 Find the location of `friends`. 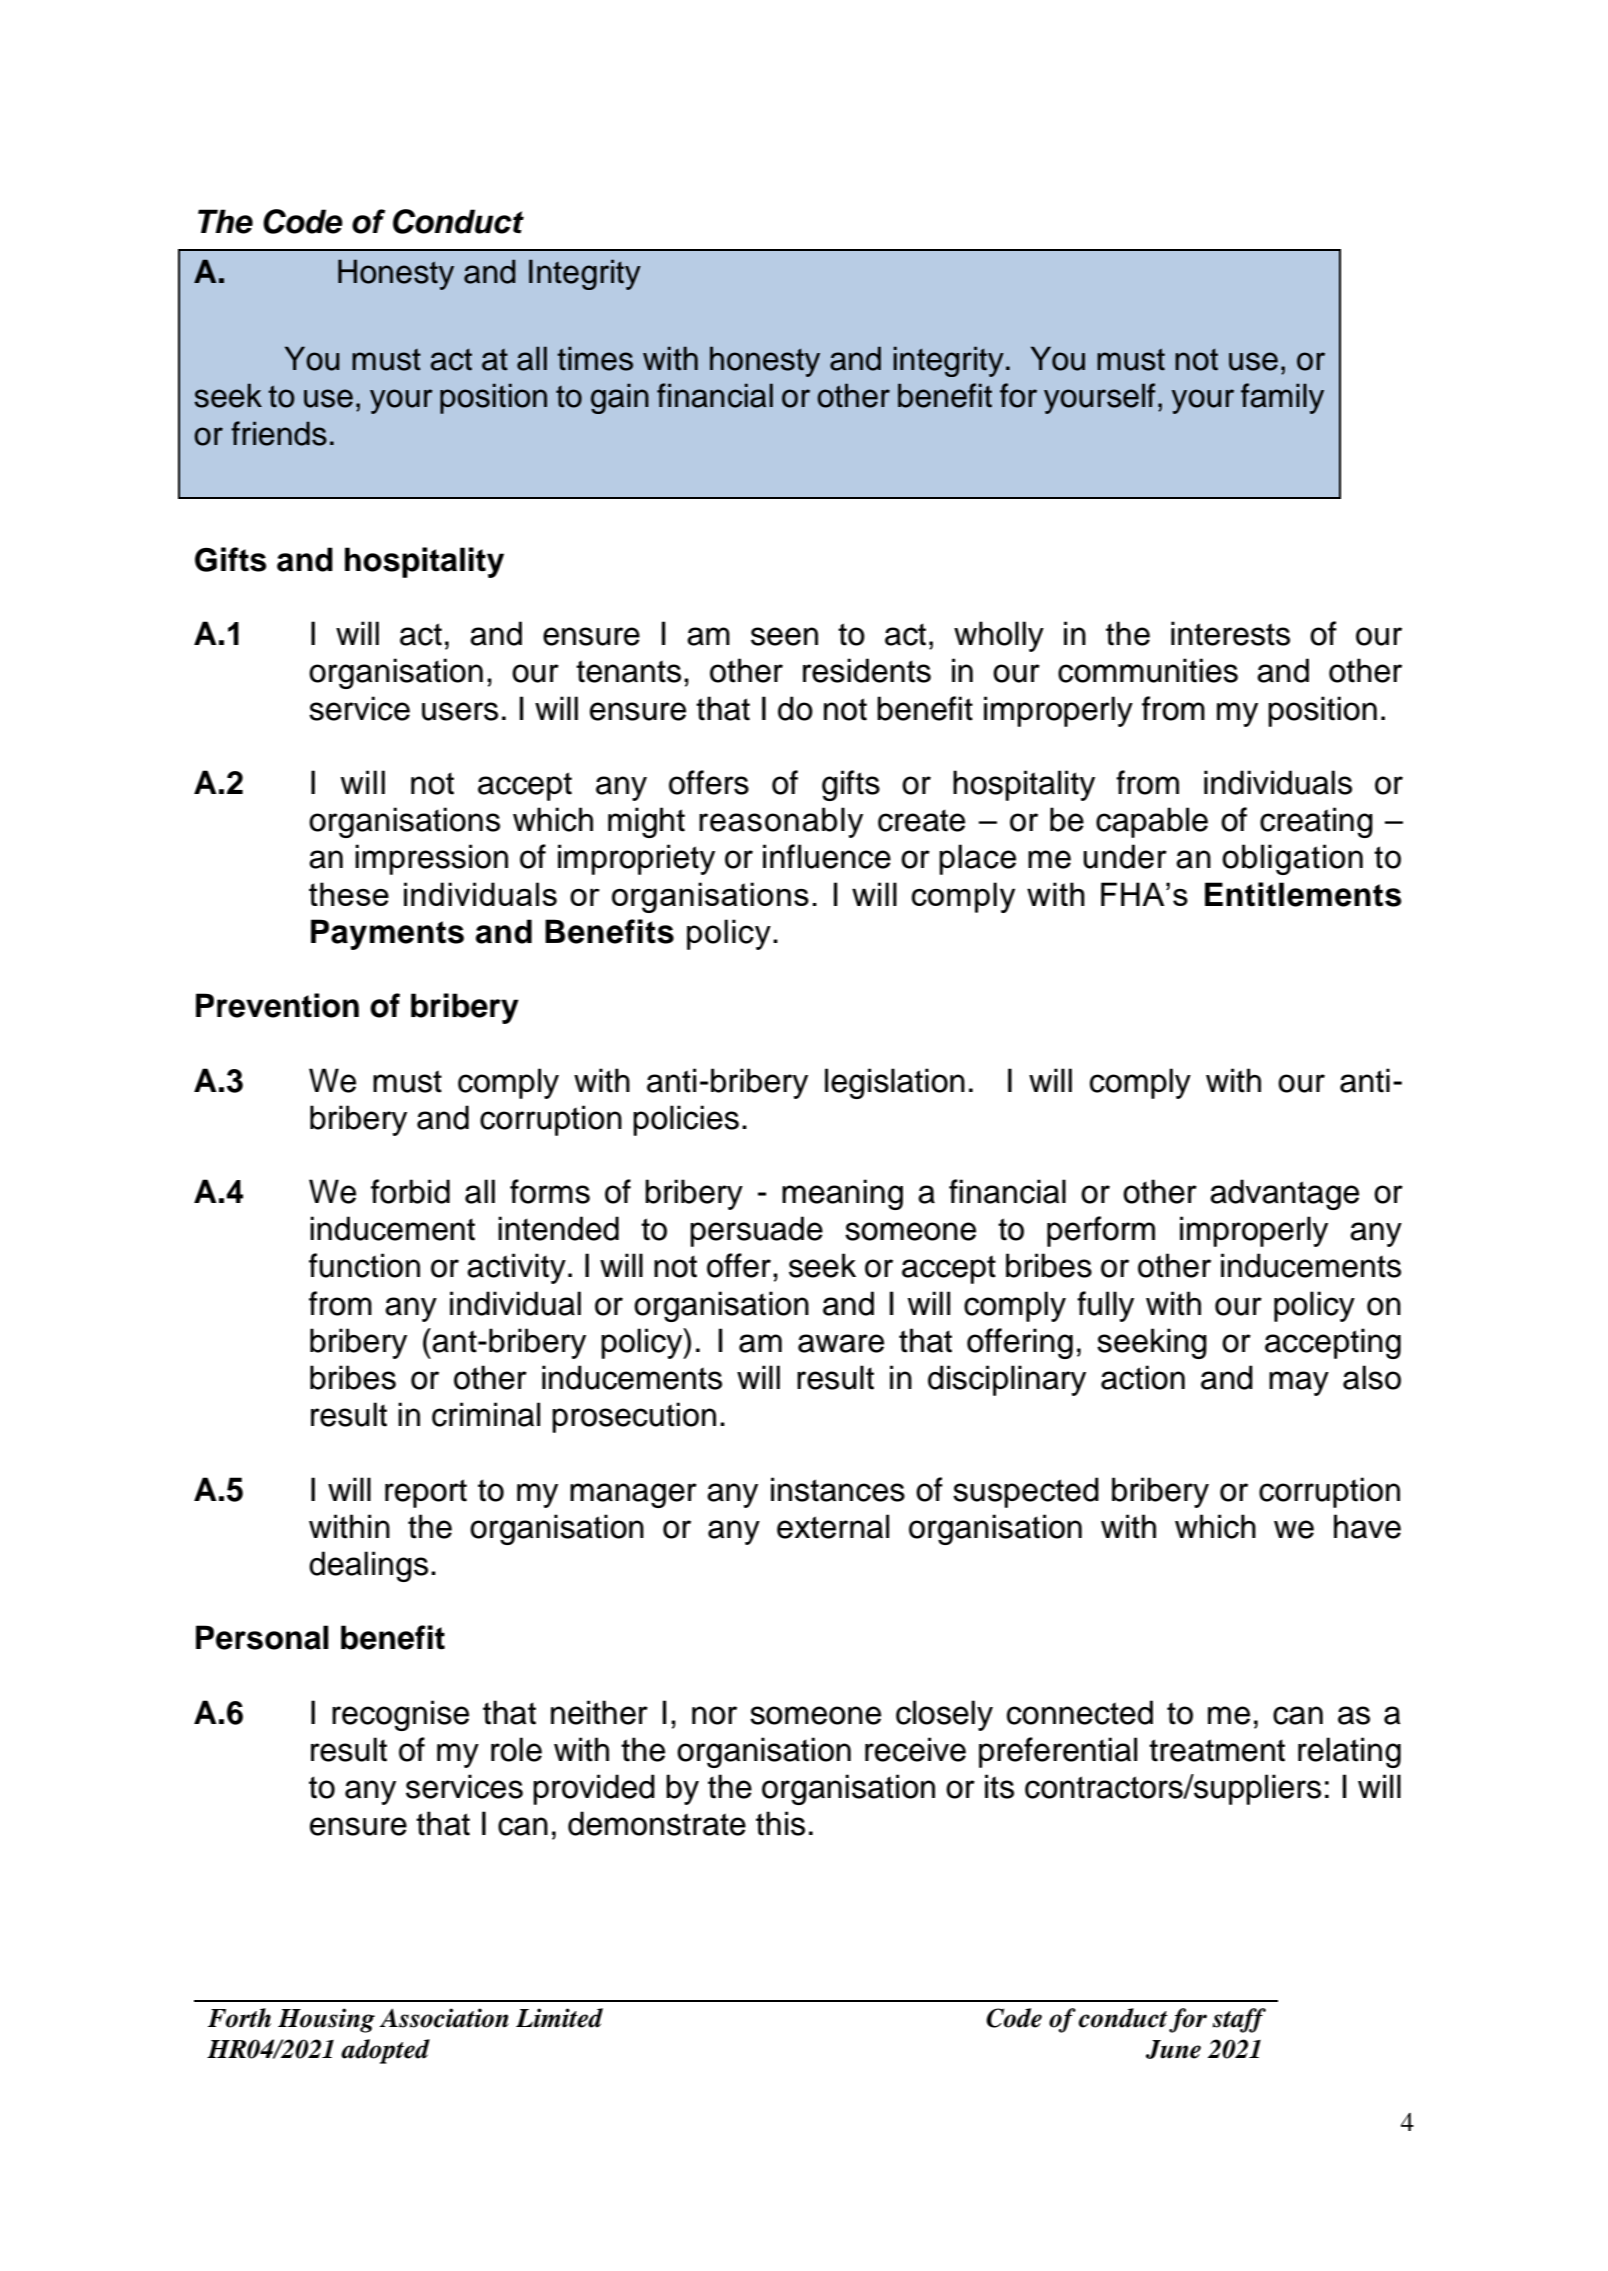

friends is located at coordinates (279, 433).
